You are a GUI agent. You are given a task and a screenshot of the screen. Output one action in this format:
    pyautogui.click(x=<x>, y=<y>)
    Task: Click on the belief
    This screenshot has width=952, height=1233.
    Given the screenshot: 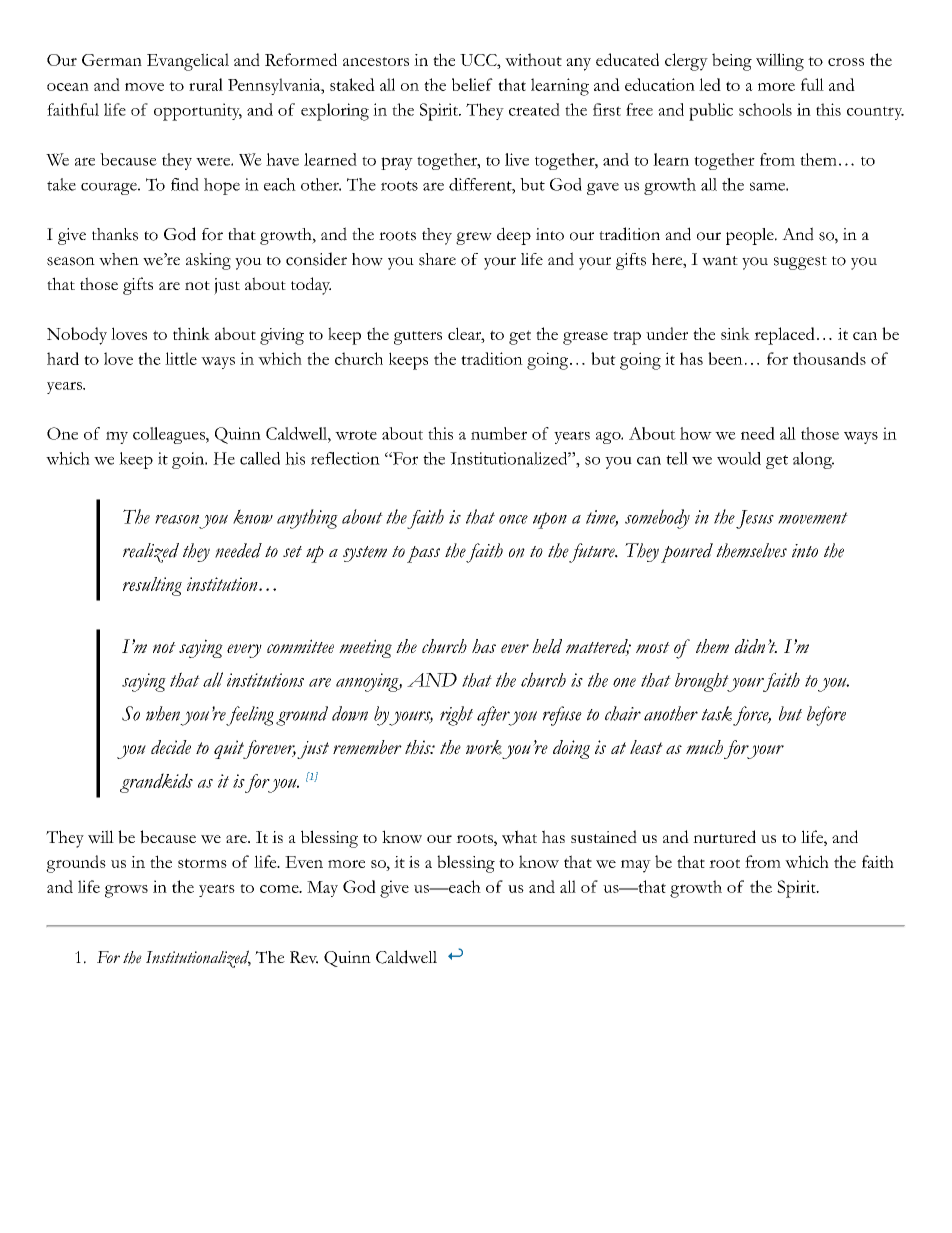 What is the action you would take?
    pyautogui.click(x=472, y=84)
